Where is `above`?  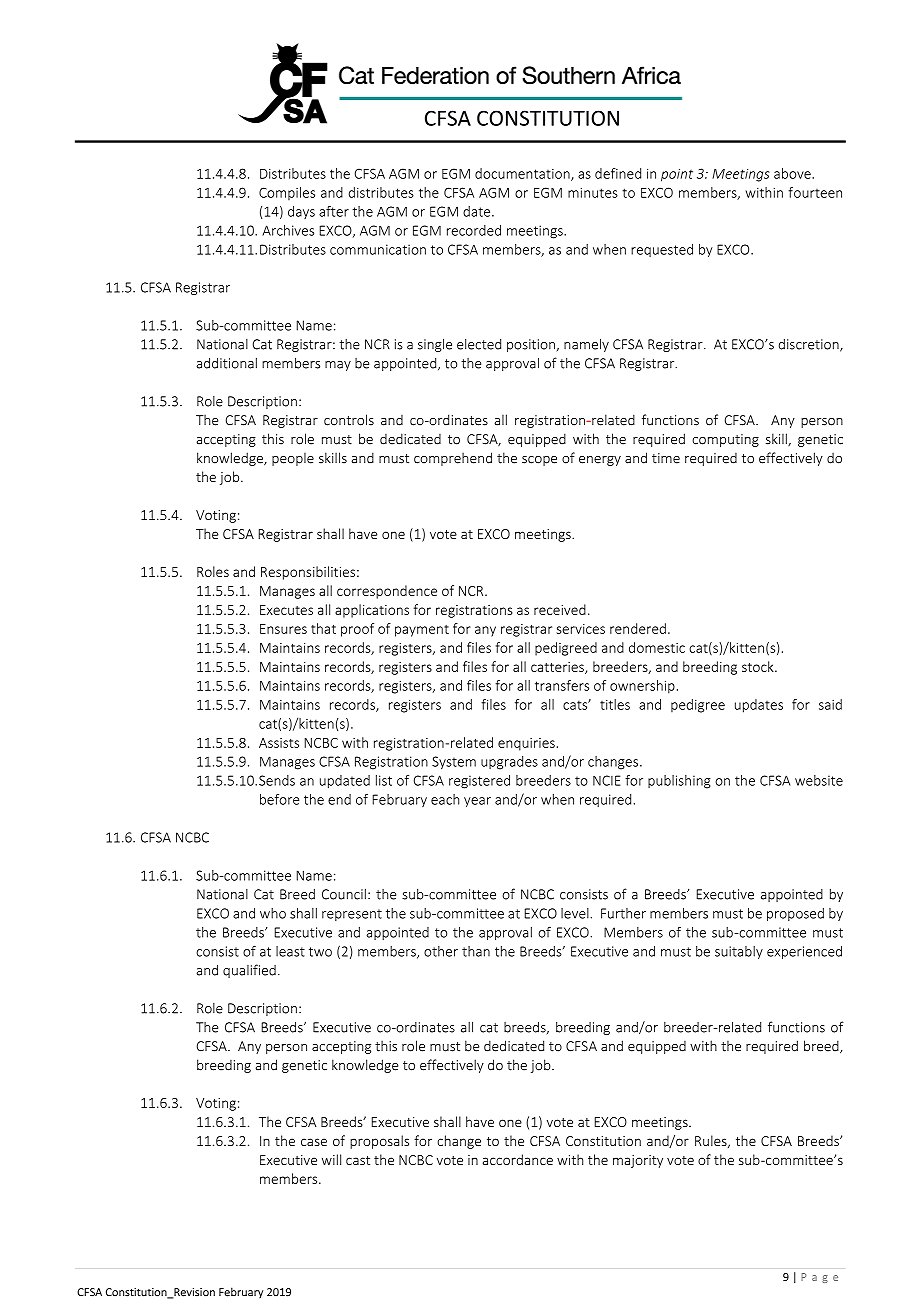
above is located at coordinates (793, 173).
